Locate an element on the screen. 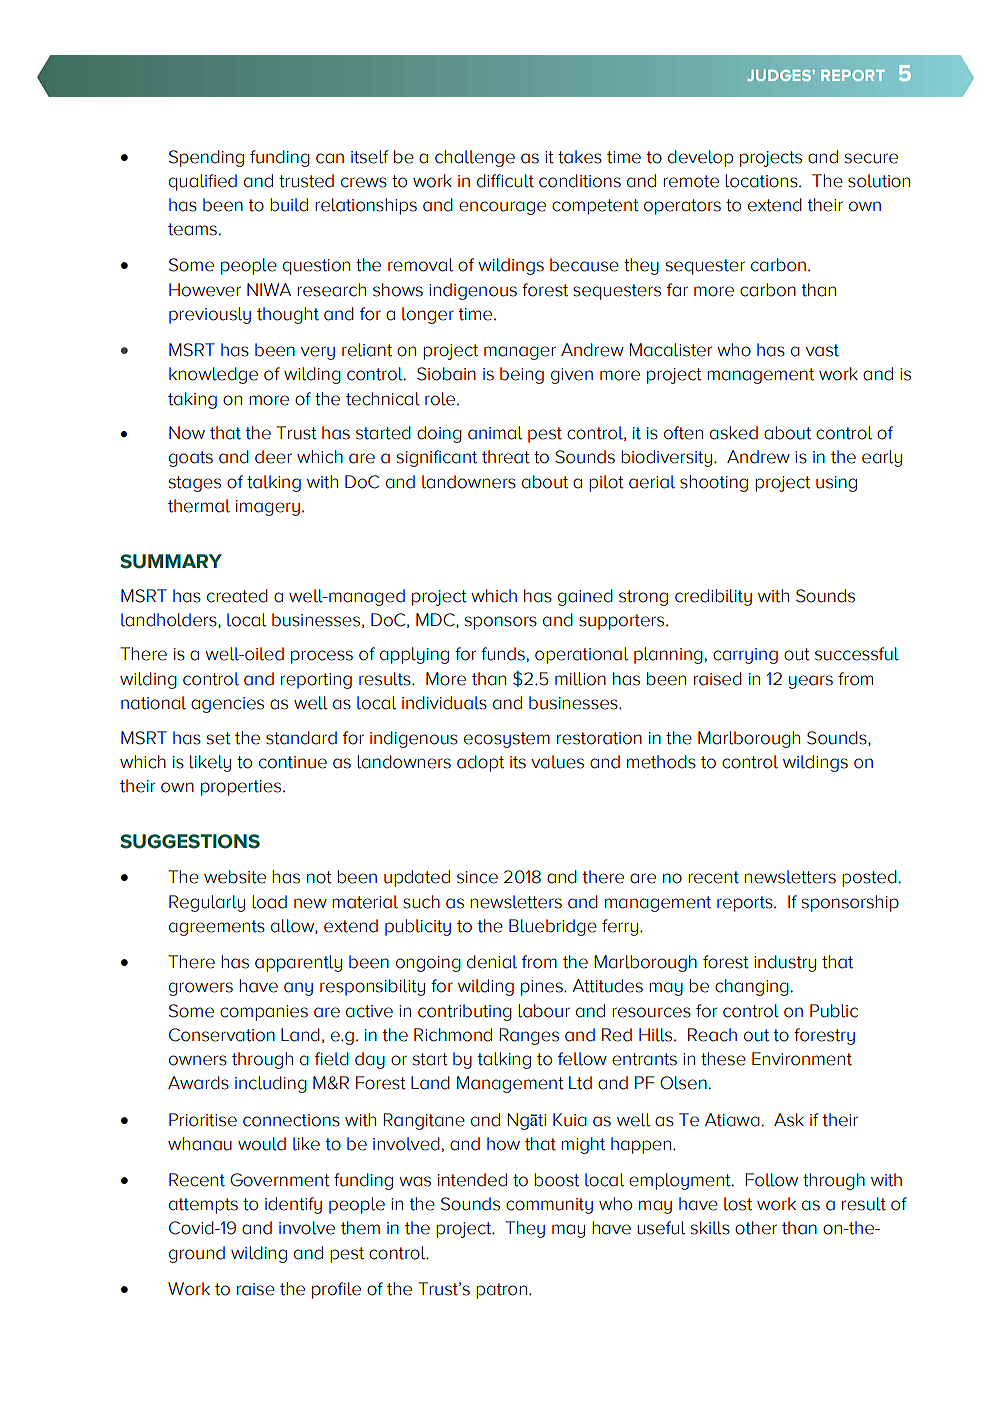 The image size is (1008, 1426). posted is located at coordinates (869, 878).
